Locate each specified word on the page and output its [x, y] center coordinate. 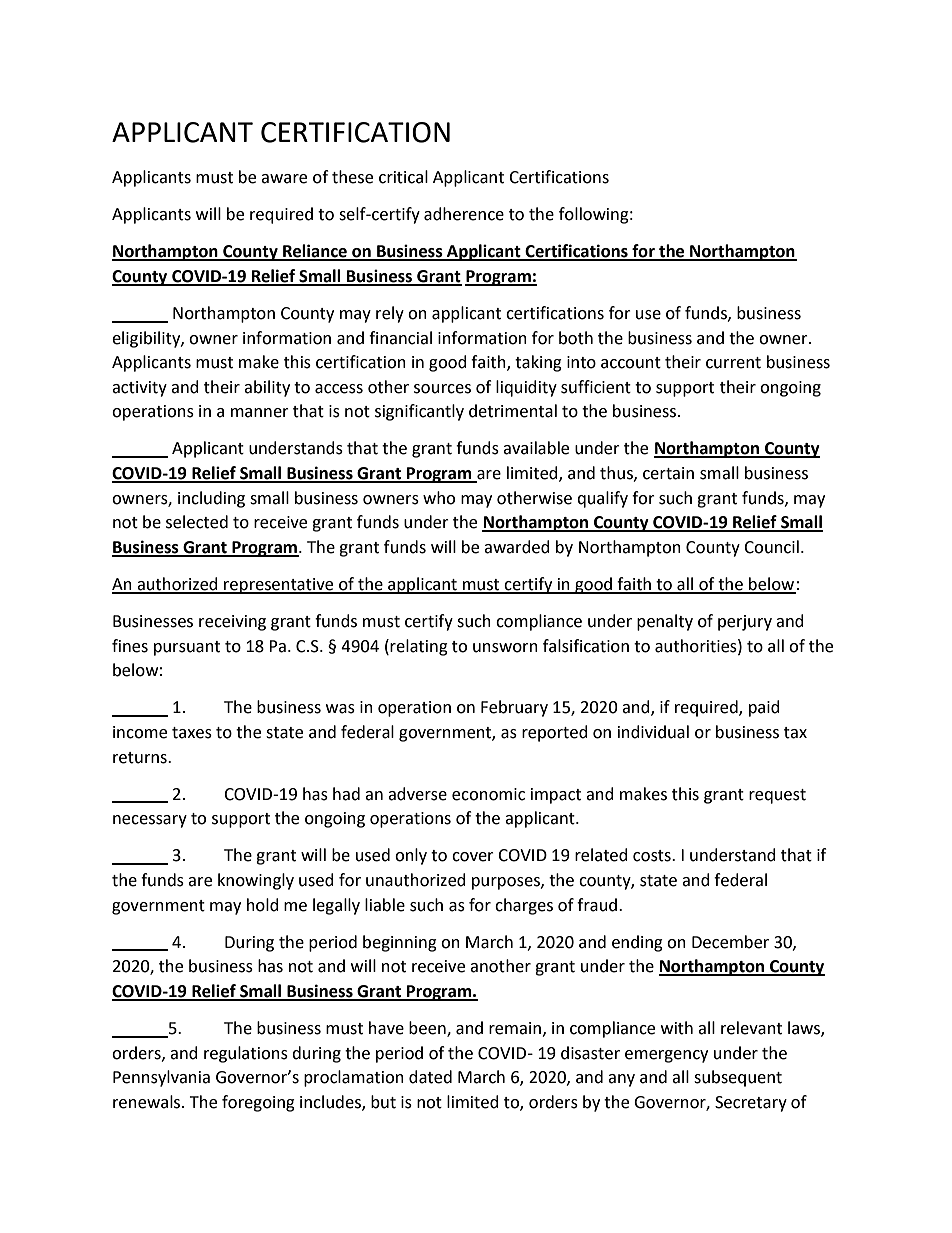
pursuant [187, 648]
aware [284, 179]
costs [653, 856]
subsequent [738, 1078]
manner [260, 413]
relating [419, 647]
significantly [419, 412]
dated [430, 1077]
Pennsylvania [161, 1078]
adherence [464, 214]
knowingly [256, 881]
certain [668, 473]
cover [473, 857]
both [576, 338]
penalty [665, 622]
